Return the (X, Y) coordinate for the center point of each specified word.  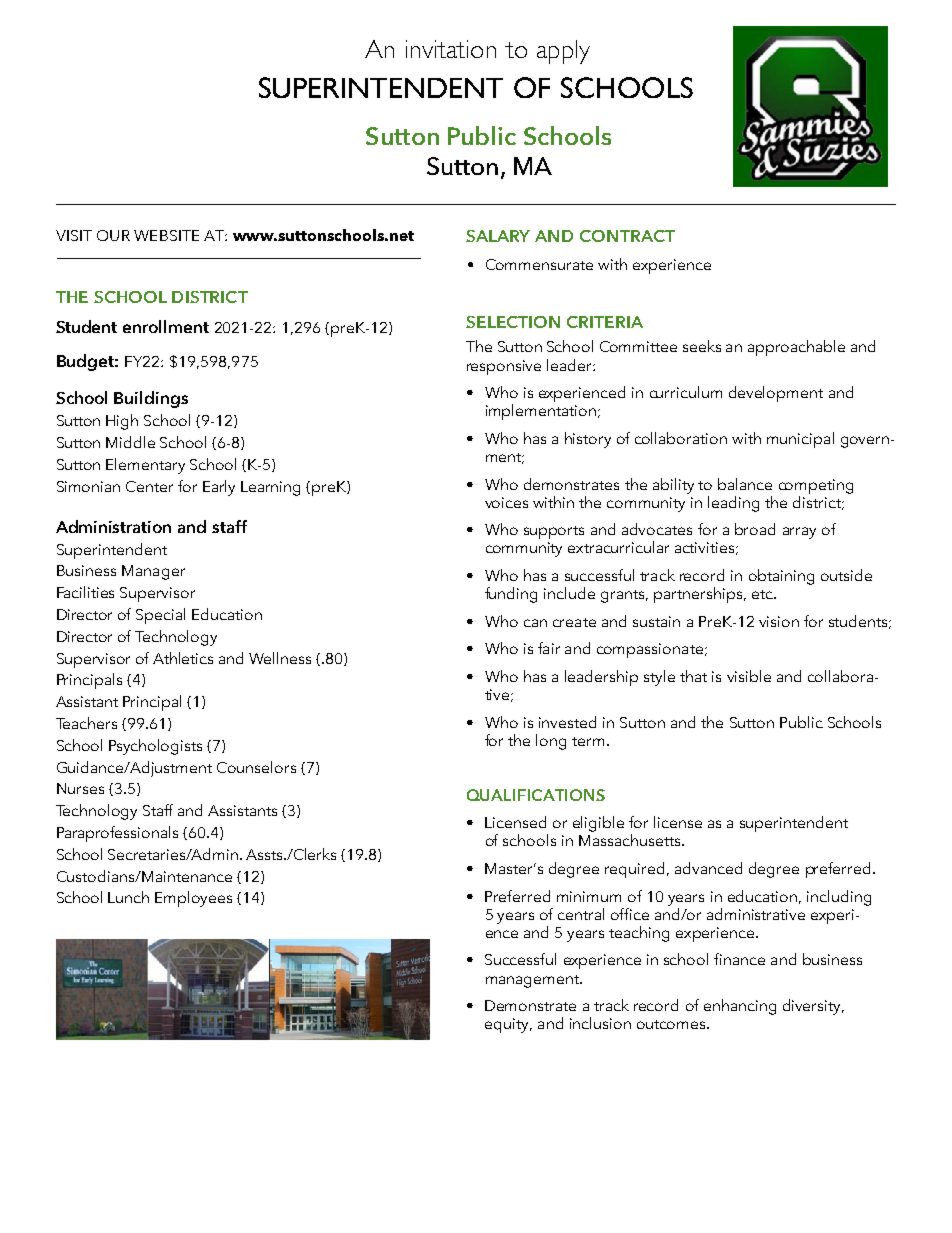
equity (508, 1025)
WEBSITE (166, 235)
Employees (193, 899)
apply (563, 52)
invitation (451, 49)
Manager (153, 572)
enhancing (740, 1007)
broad (755, 529)
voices (506, 502)
